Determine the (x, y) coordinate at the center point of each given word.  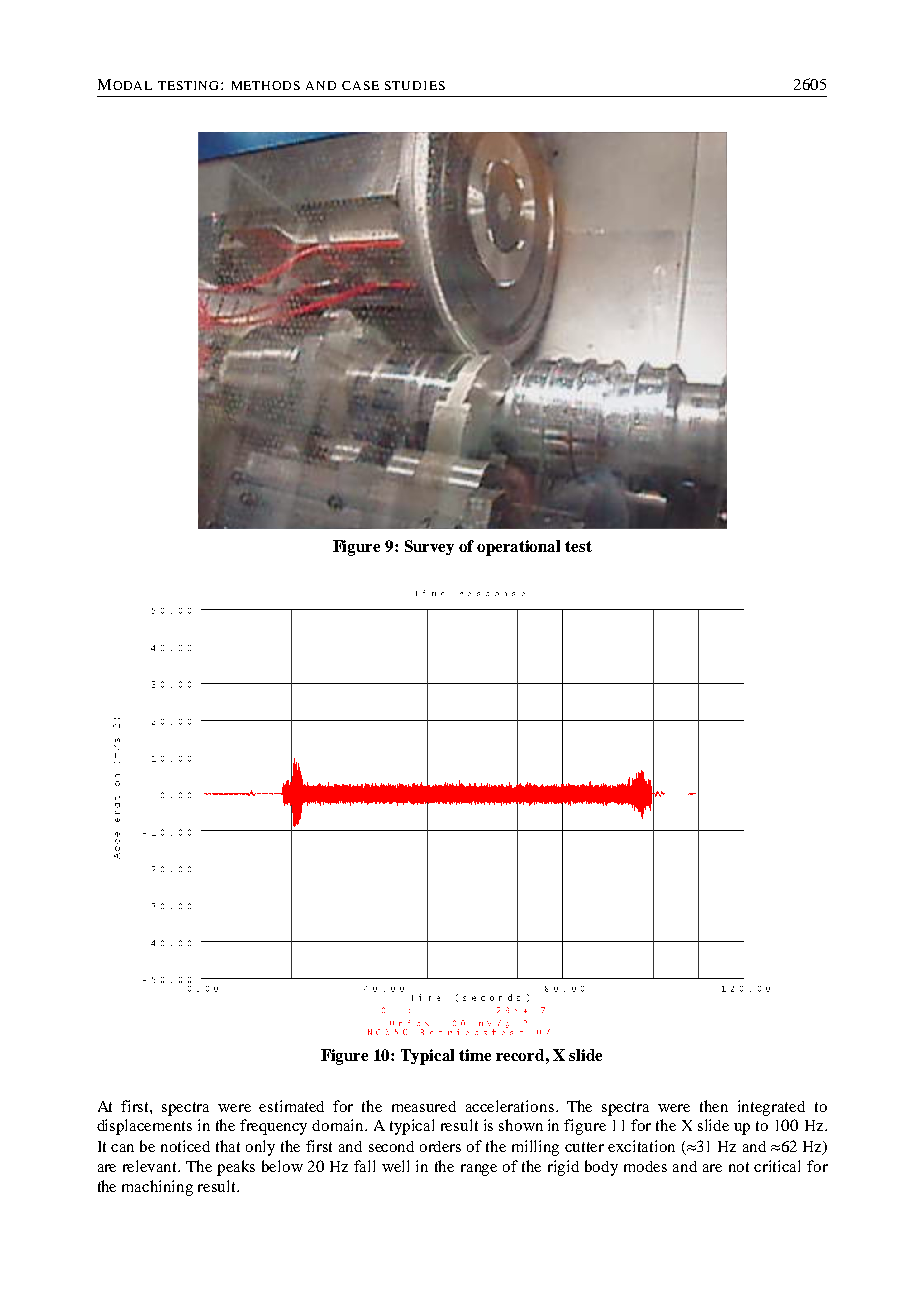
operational (518, 548)
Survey (429, 547)
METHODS (266, 85)
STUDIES (415, 85)
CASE (360, 85)
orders (440, 1146)
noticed (185, 1146)
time (475, 1055)
